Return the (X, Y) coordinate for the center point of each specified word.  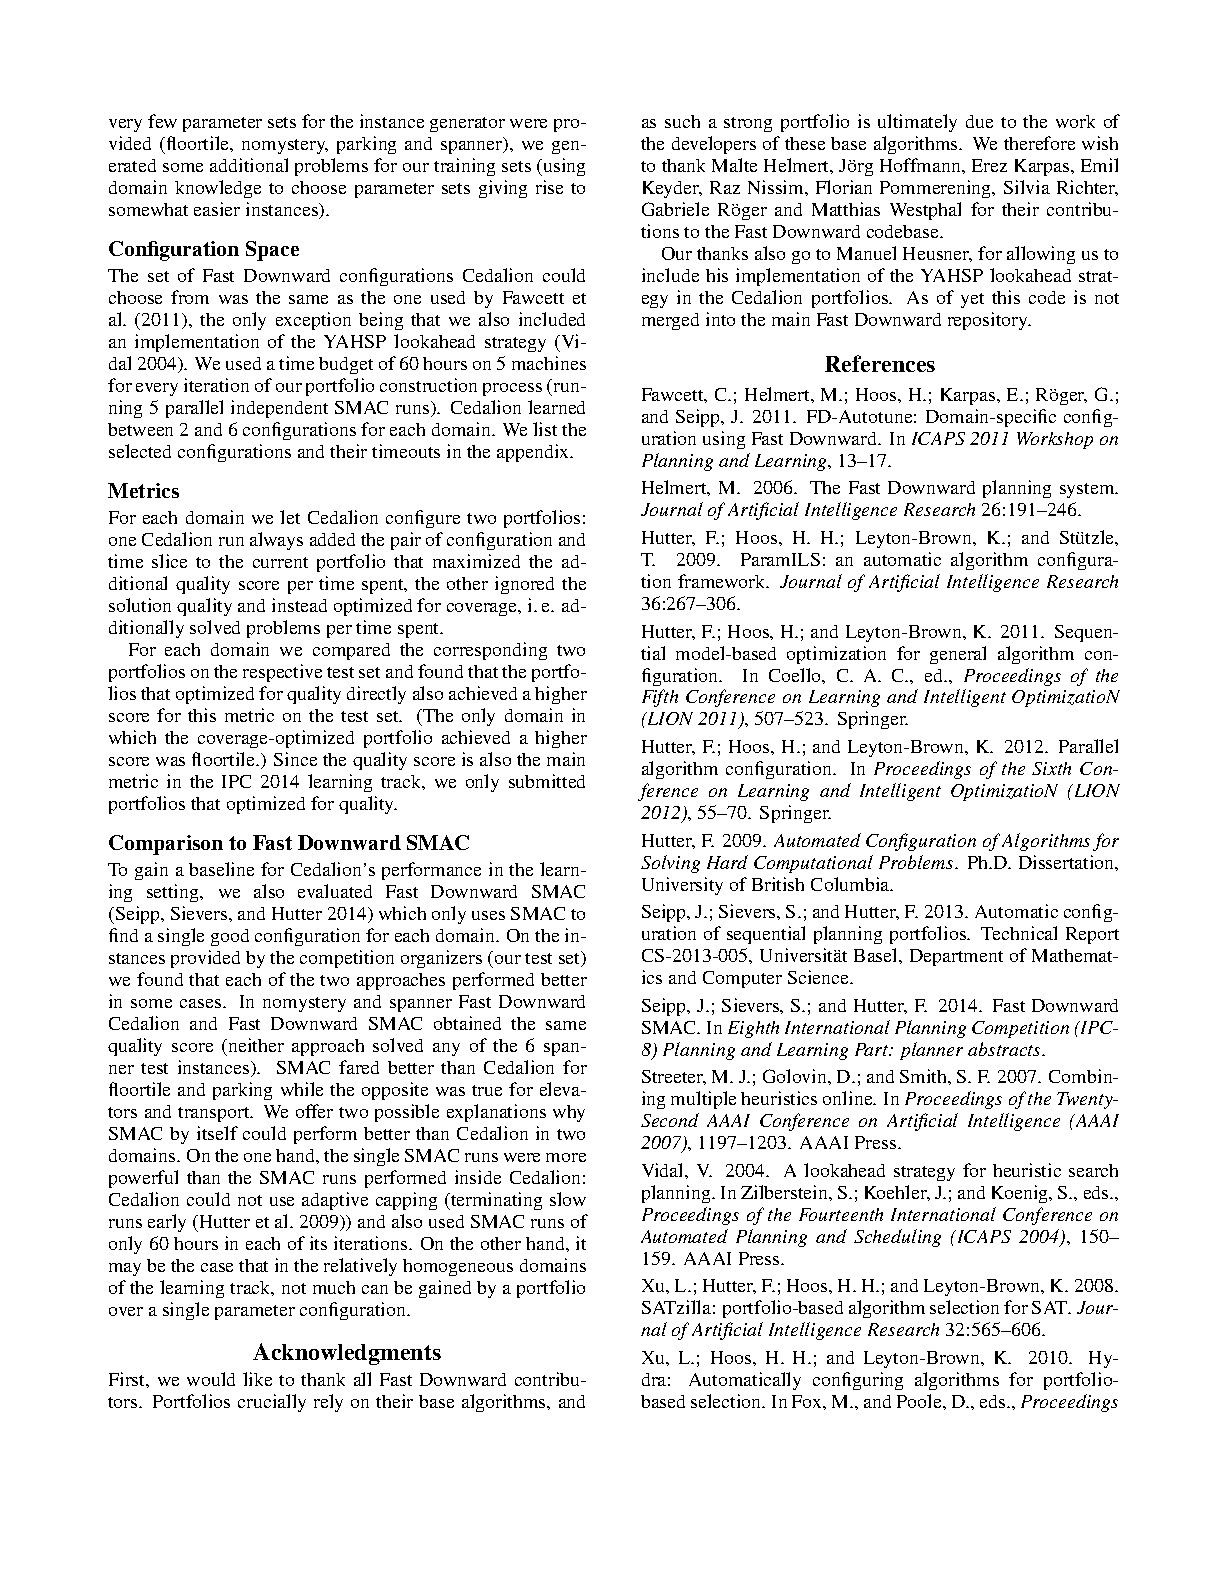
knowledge (218, 189)
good (230, 937)
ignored (524, 585)
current (280, 562)
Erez (989, 165)
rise (549, 187)
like (257, 1379)
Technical (1019, 933)
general (958, 655)
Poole (920, 1401)
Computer (742, 979)
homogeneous (458, 1267)
